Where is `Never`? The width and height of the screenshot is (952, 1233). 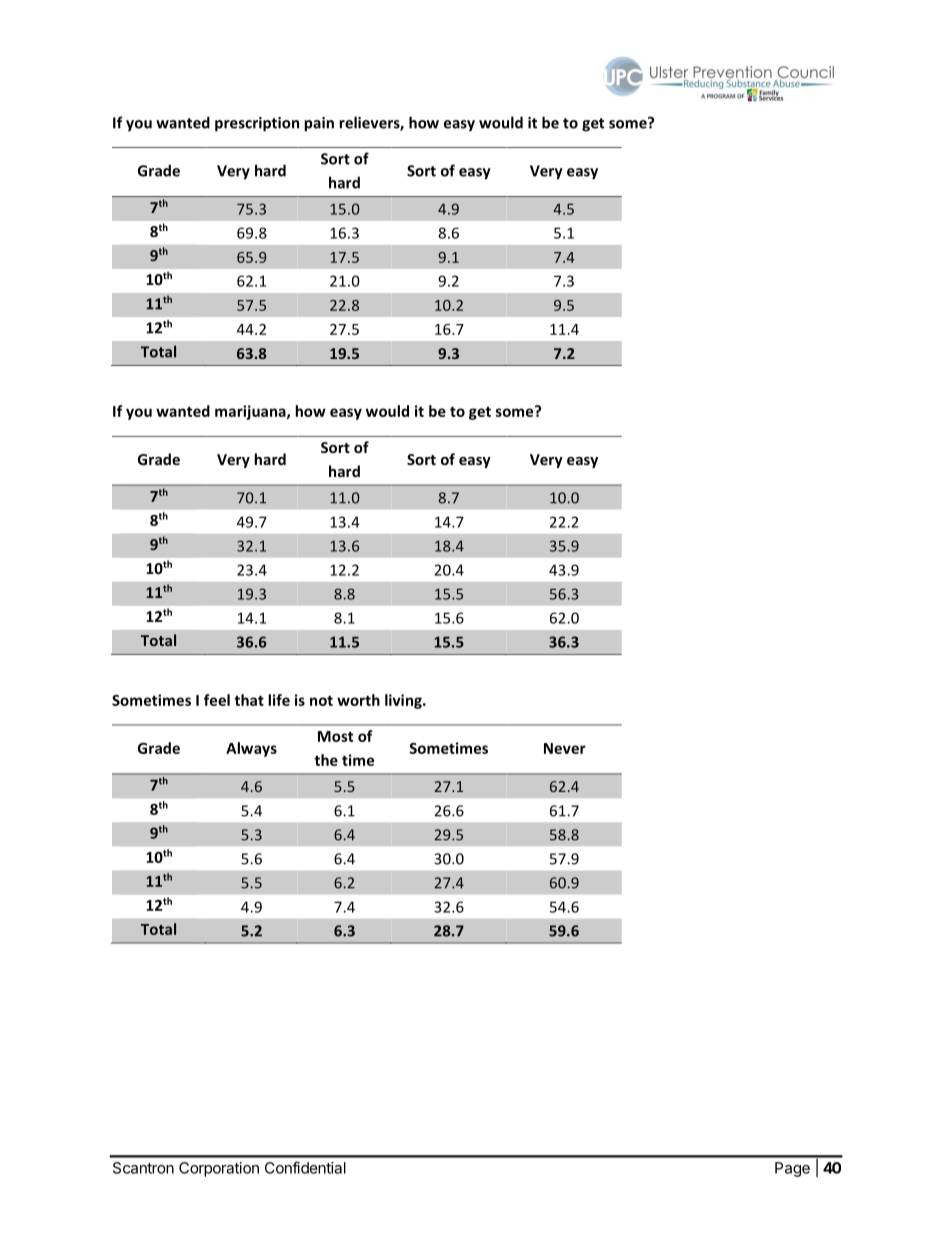 Never is located at coordinates (565, 748).
